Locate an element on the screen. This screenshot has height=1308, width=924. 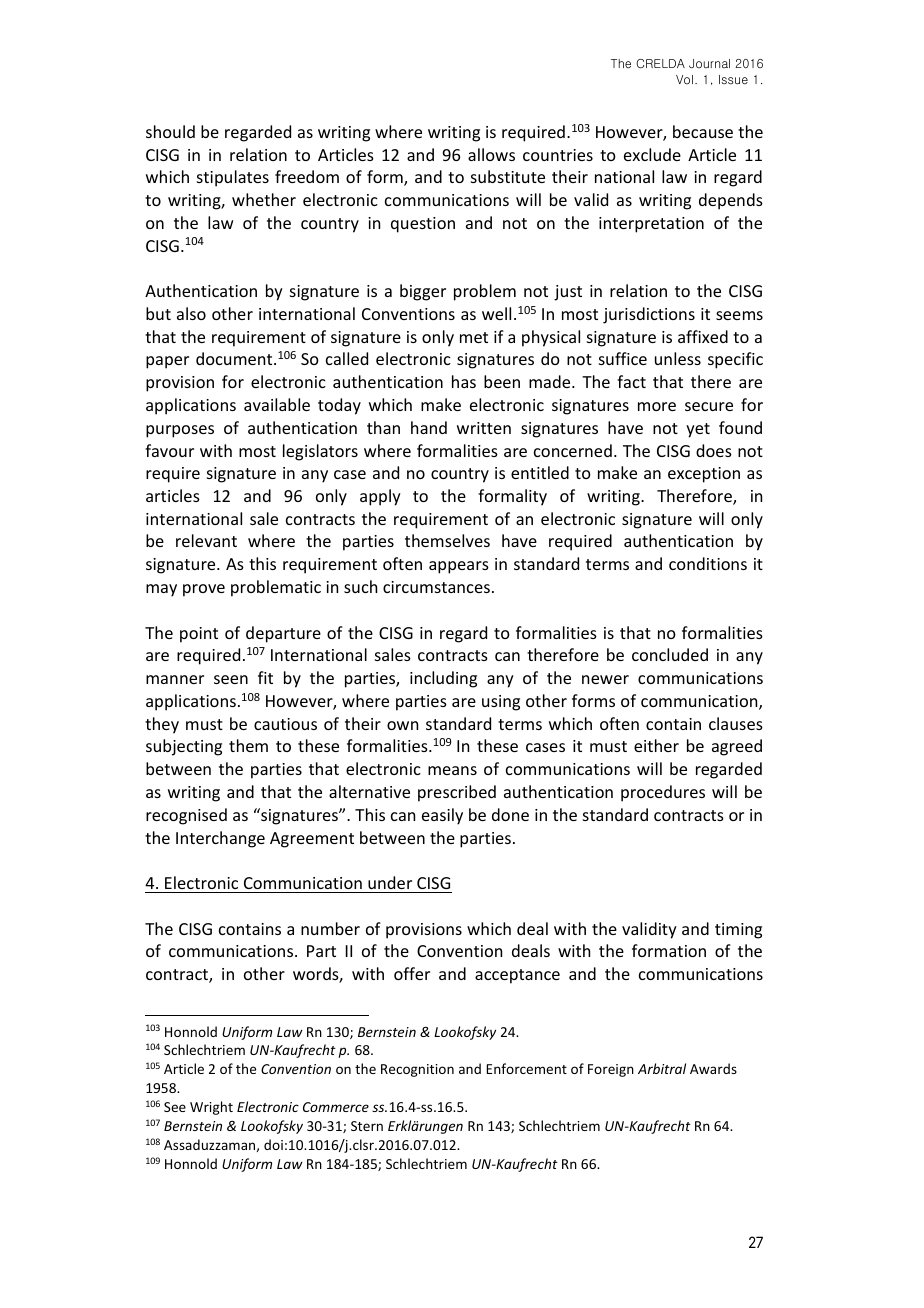
Vol is located at coordinates (684, 80).
